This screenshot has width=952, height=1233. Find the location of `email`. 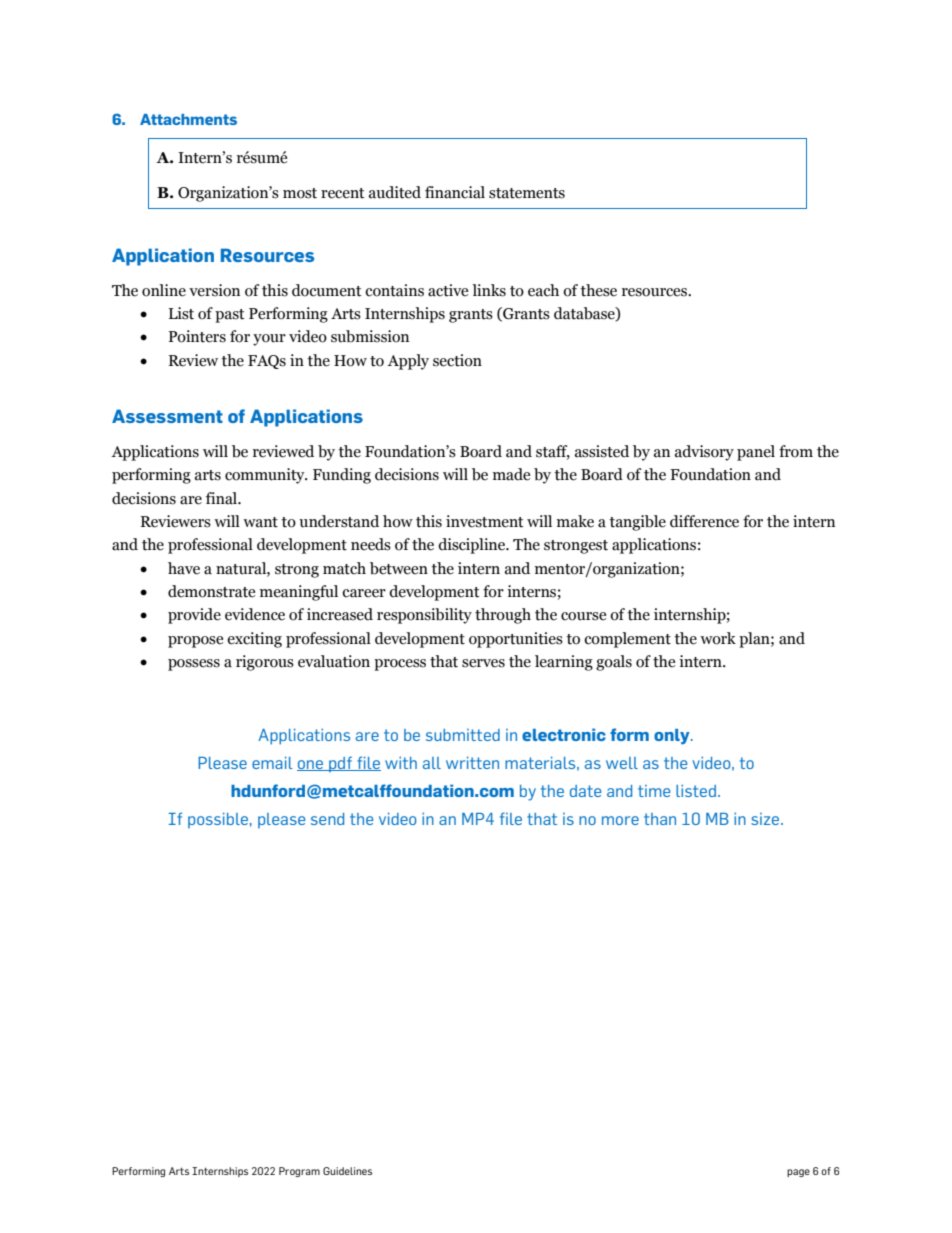

email is located at coordinates (272, 762).
